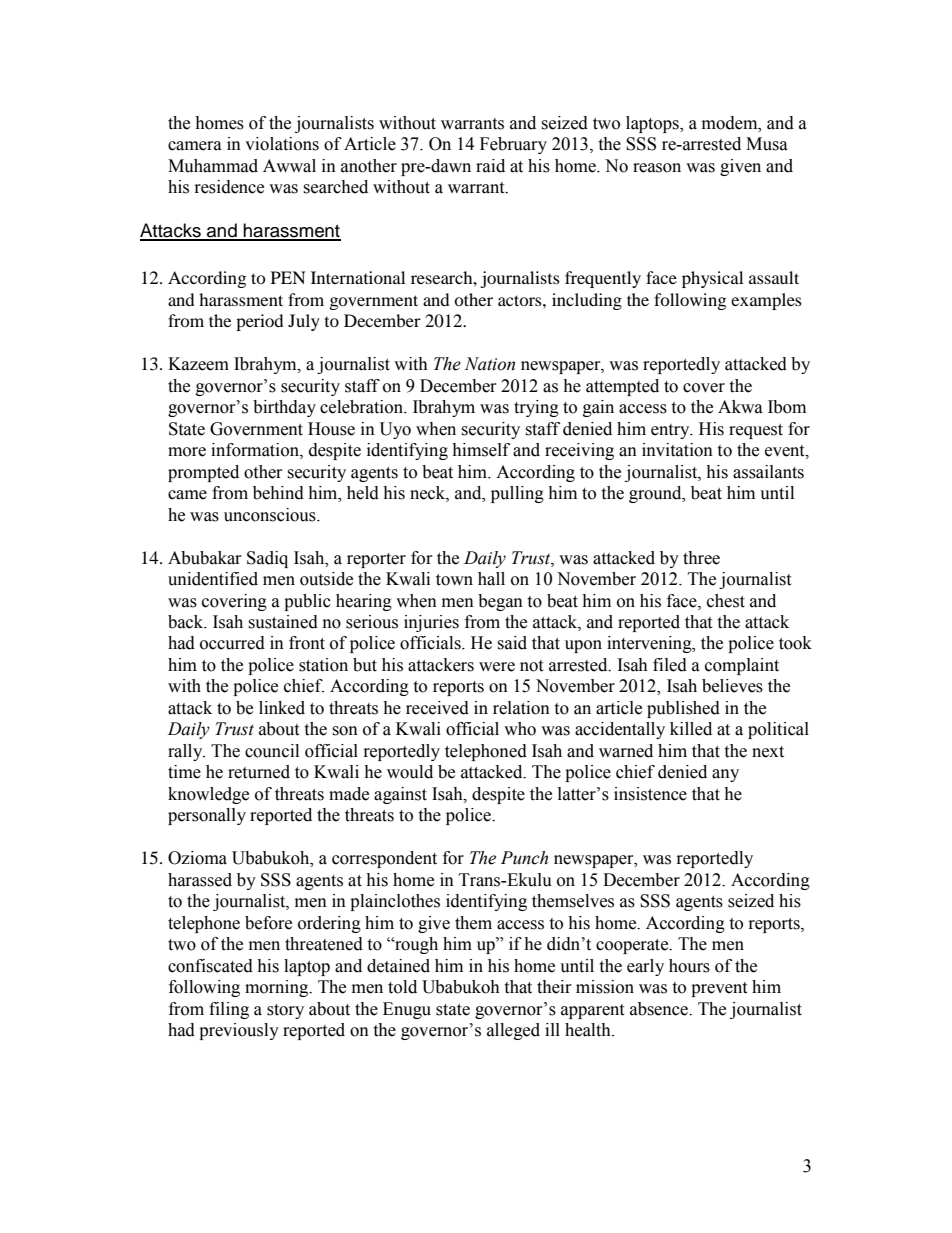 The height and width of the screenshot is (1233, 952). I want to click on Sadiq, so click(267, 559).
